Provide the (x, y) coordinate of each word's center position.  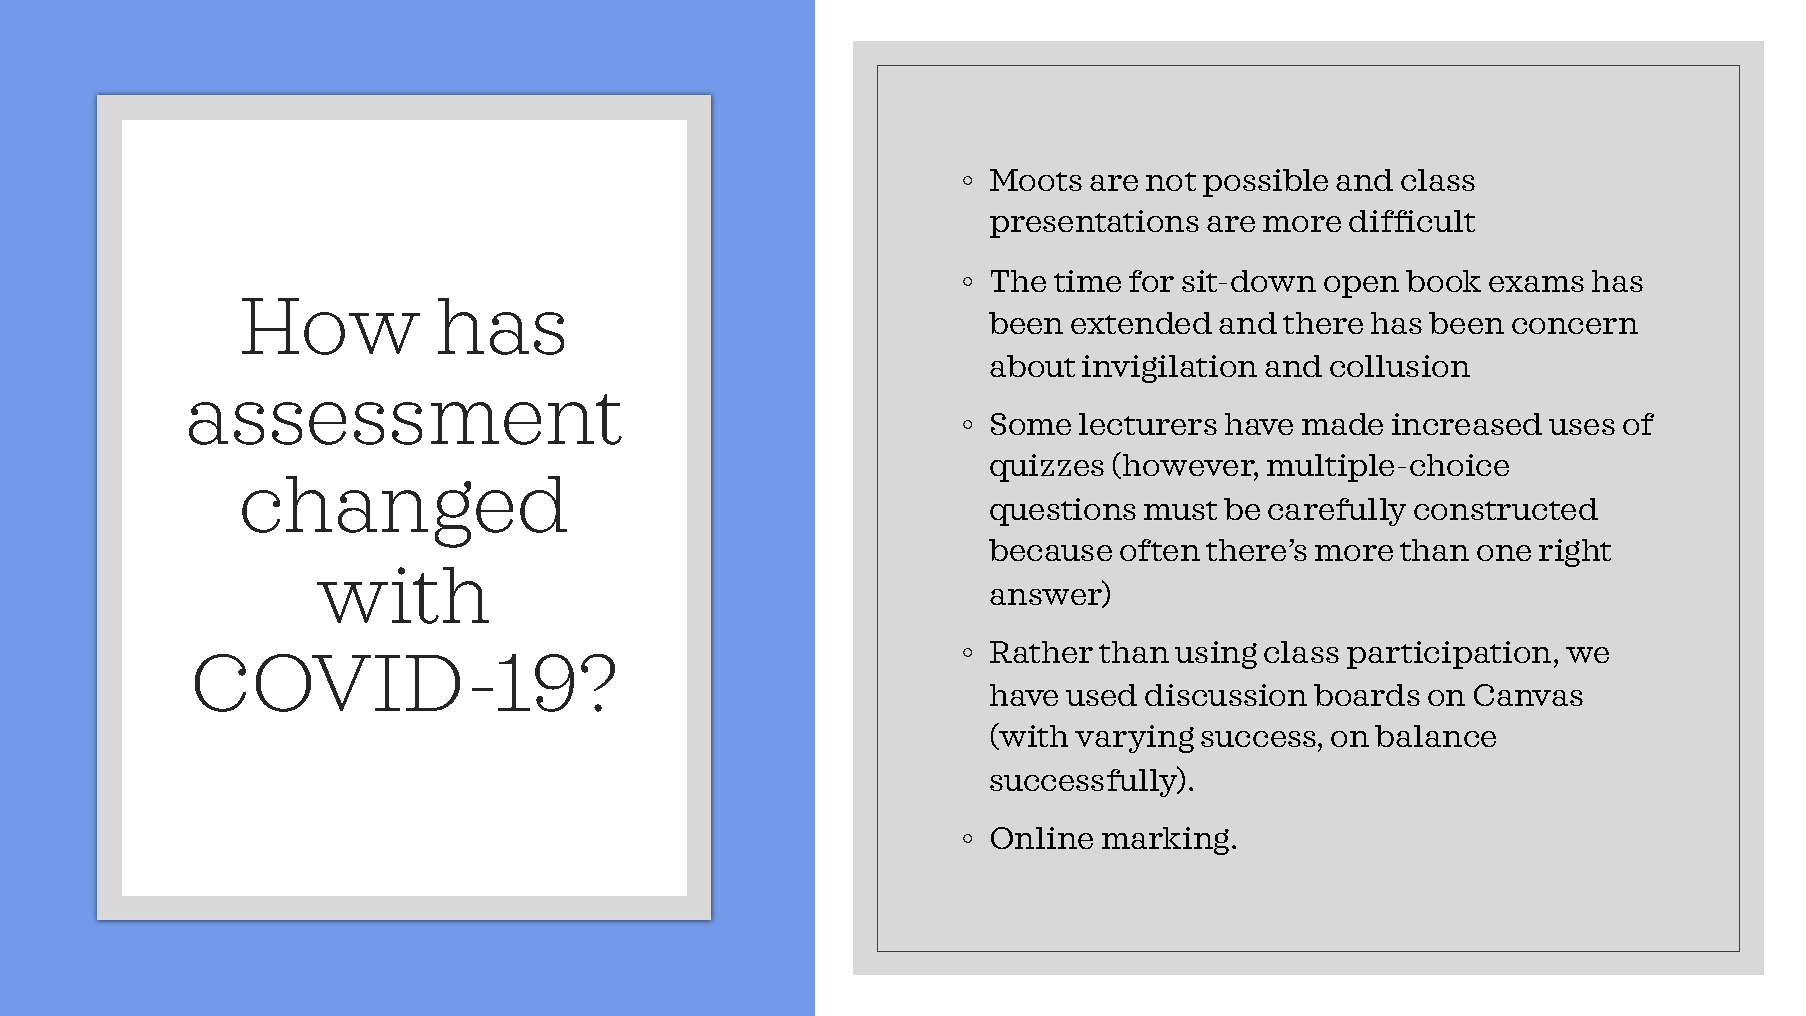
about (1032, 366)
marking (1165, 841)
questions (1063, 512)
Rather (1041, 652)
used (1101, 695)
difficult (1412, 221)
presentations (1094, 224)
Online (1042, 838)
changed (404, 512)
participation (1449, 655)
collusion (1400, 366)
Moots (1036, 180)
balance (1435, 736)
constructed (1506, 509)
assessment (405, 419)
